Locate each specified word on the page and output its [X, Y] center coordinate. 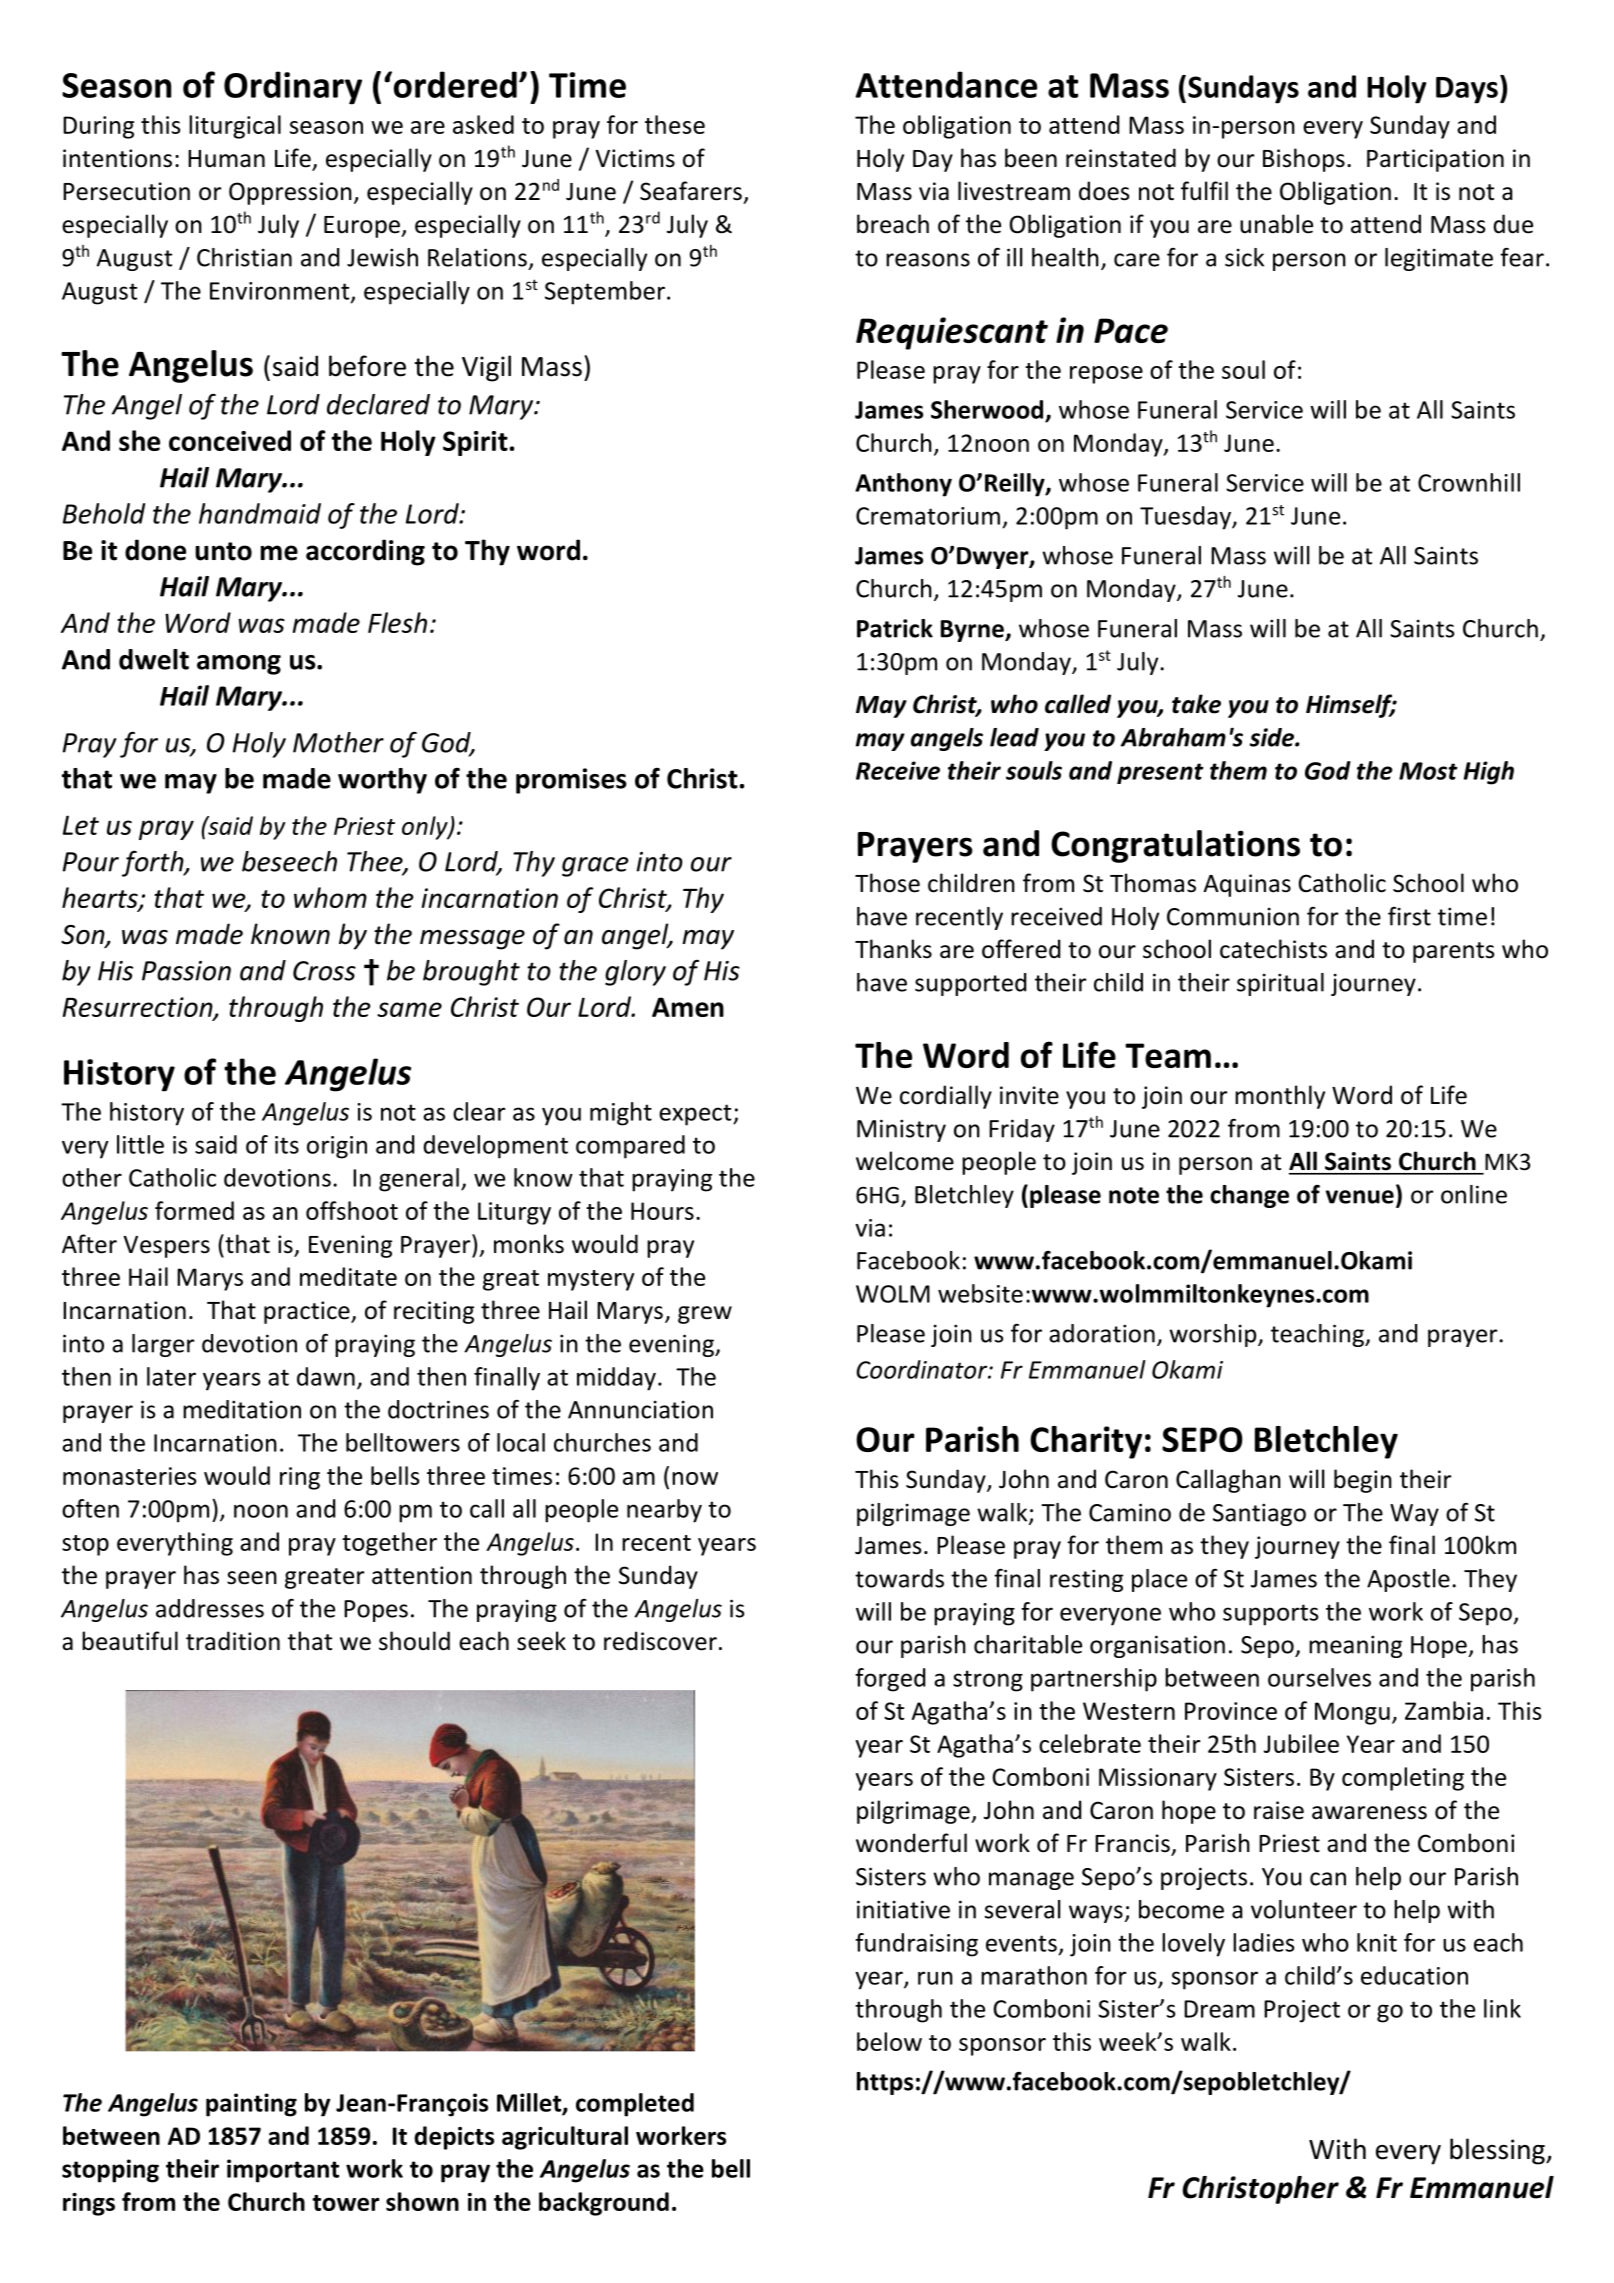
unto [223, 551]
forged [890, 1680]
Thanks [893, 949]
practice [308, 1312]
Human [226, 159]
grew [705, 1315]
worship [1214, 1335]
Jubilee [1301, 1743]
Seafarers [691, 191]
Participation [1435, 160]
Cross [324, 971]
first [1409, 916]
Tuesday [1186, 518]
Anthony [903, 485]
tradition [233, 1641]
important [283, 2171]
